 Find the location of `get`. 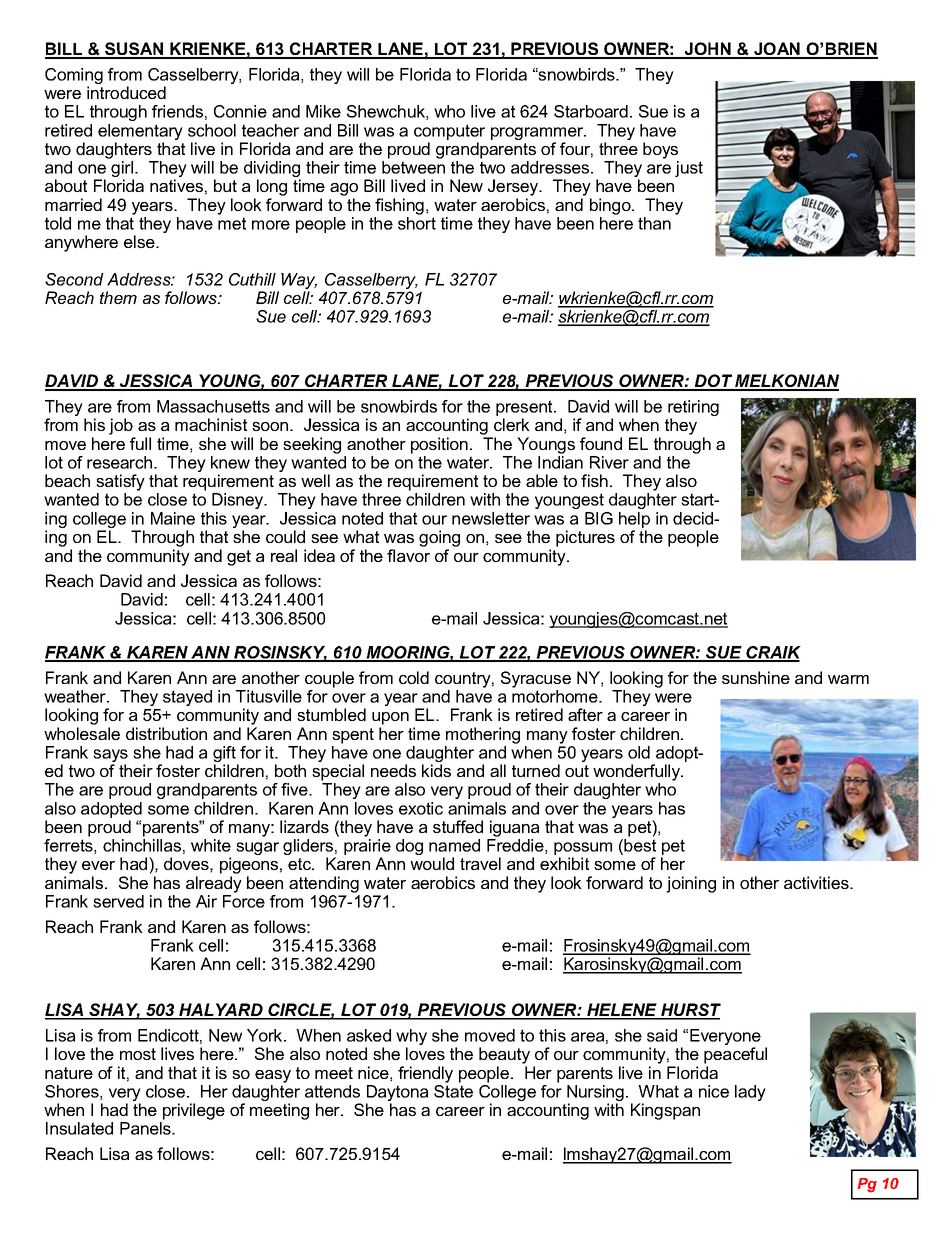

get is located at coordinates (239, 558).
